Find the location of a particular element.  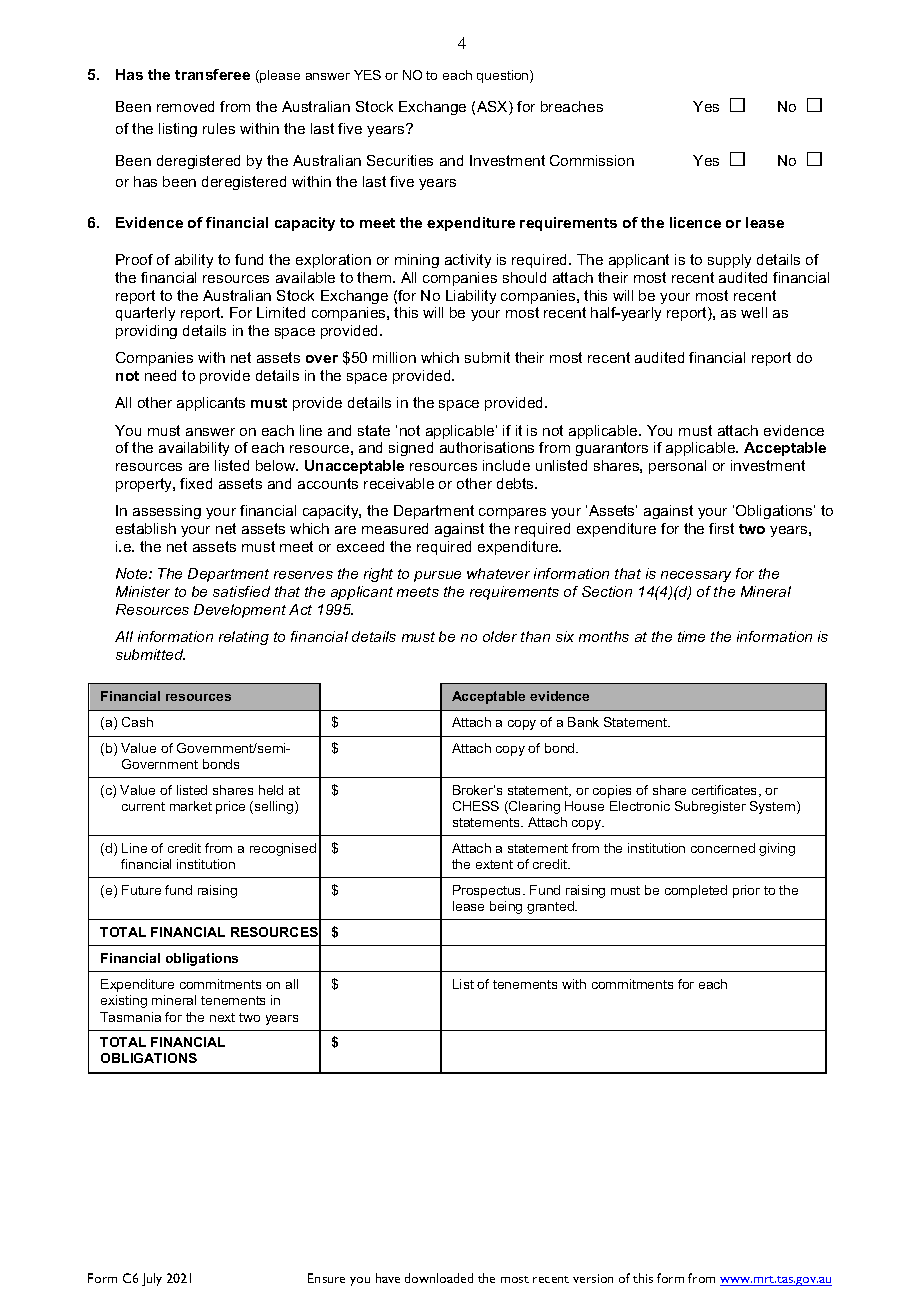

version is located at coordinates (593, 1278).
